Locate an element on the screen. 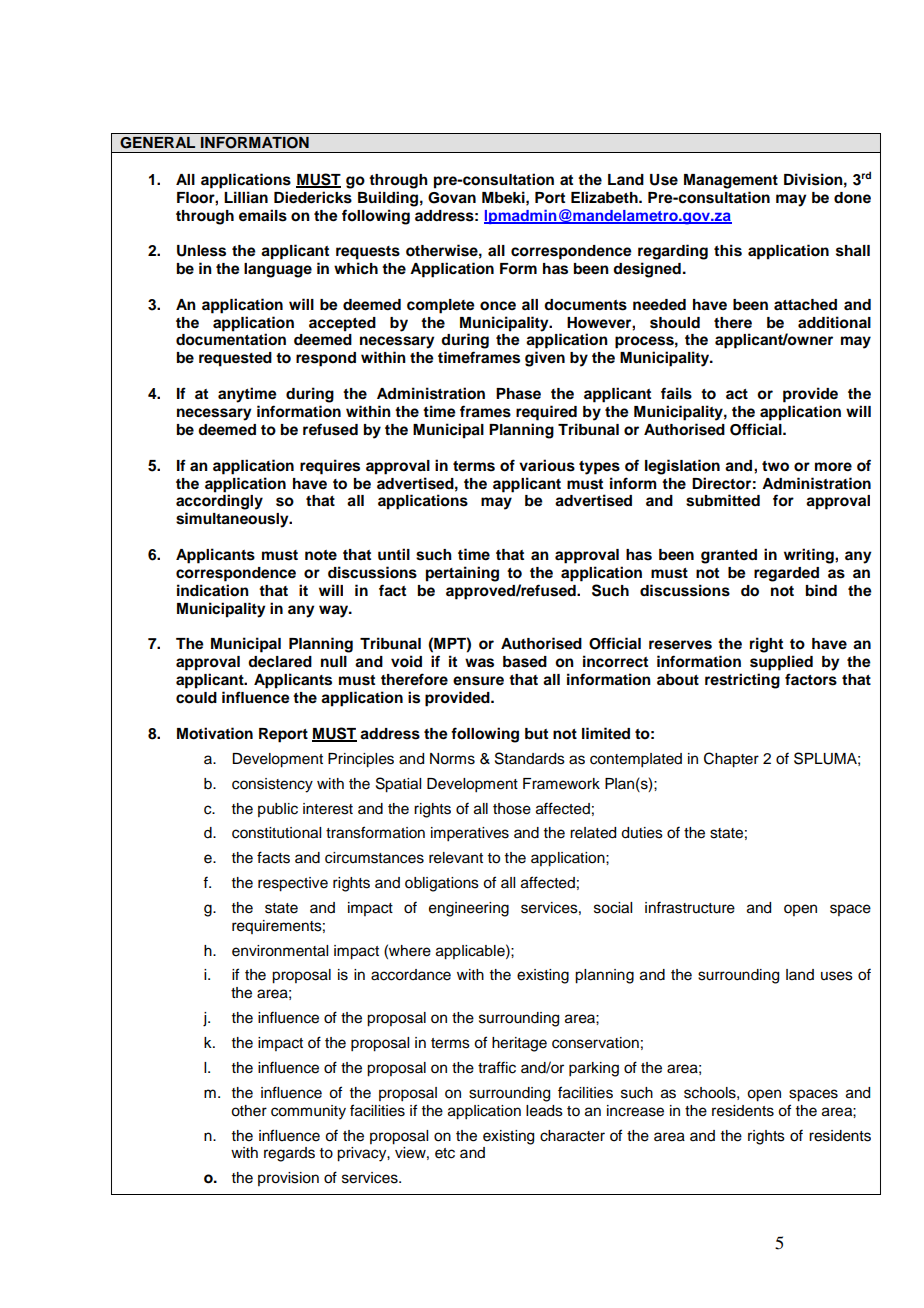 The image size is (924, 1308). regards is located at coordinates (289, 1154).
